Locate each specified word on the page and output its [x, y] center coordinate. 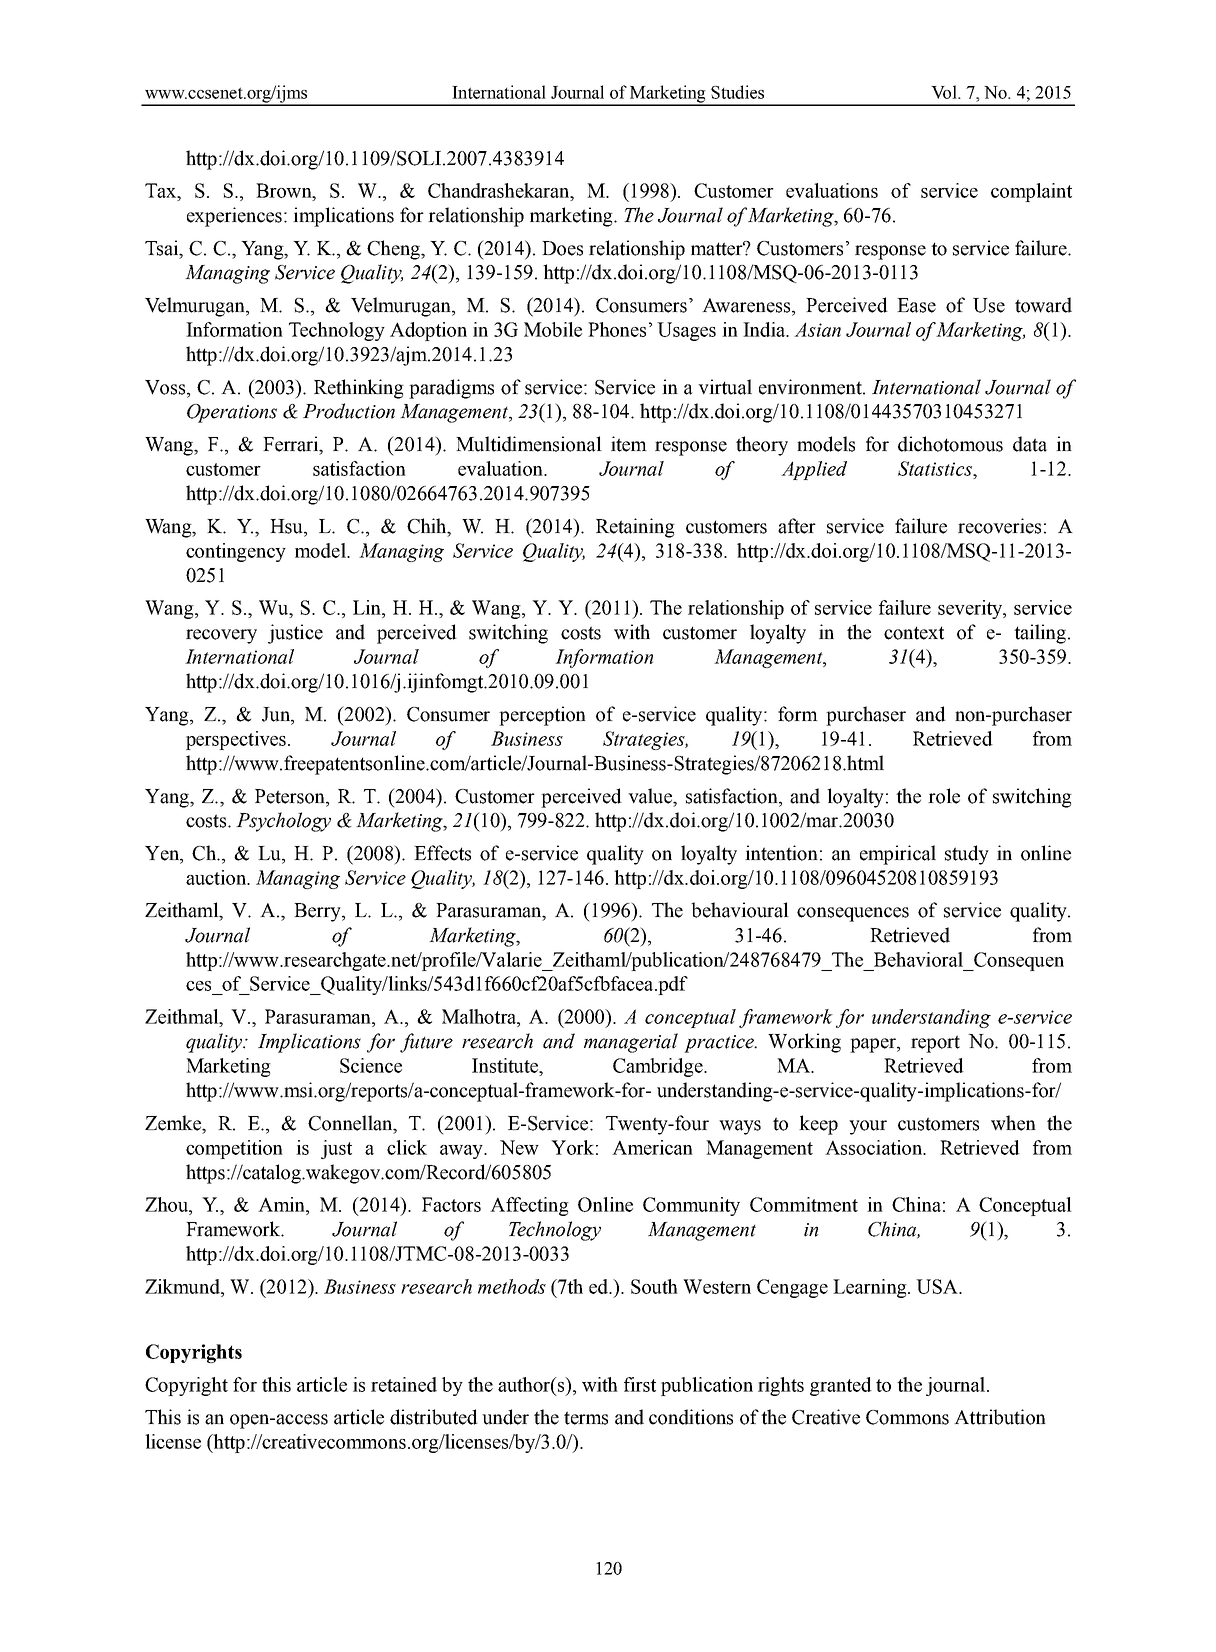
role [944, 796]
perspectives [237, 740]
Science [371, 1065]
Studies [737, 92]
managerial [631, 1043]
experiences [234, 217]
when [1013, 1123]
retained [404, 1384]
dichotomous [950, 444]
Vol [945, 92]
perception [542, 716]
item [629, 444]
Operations [232, 413]
